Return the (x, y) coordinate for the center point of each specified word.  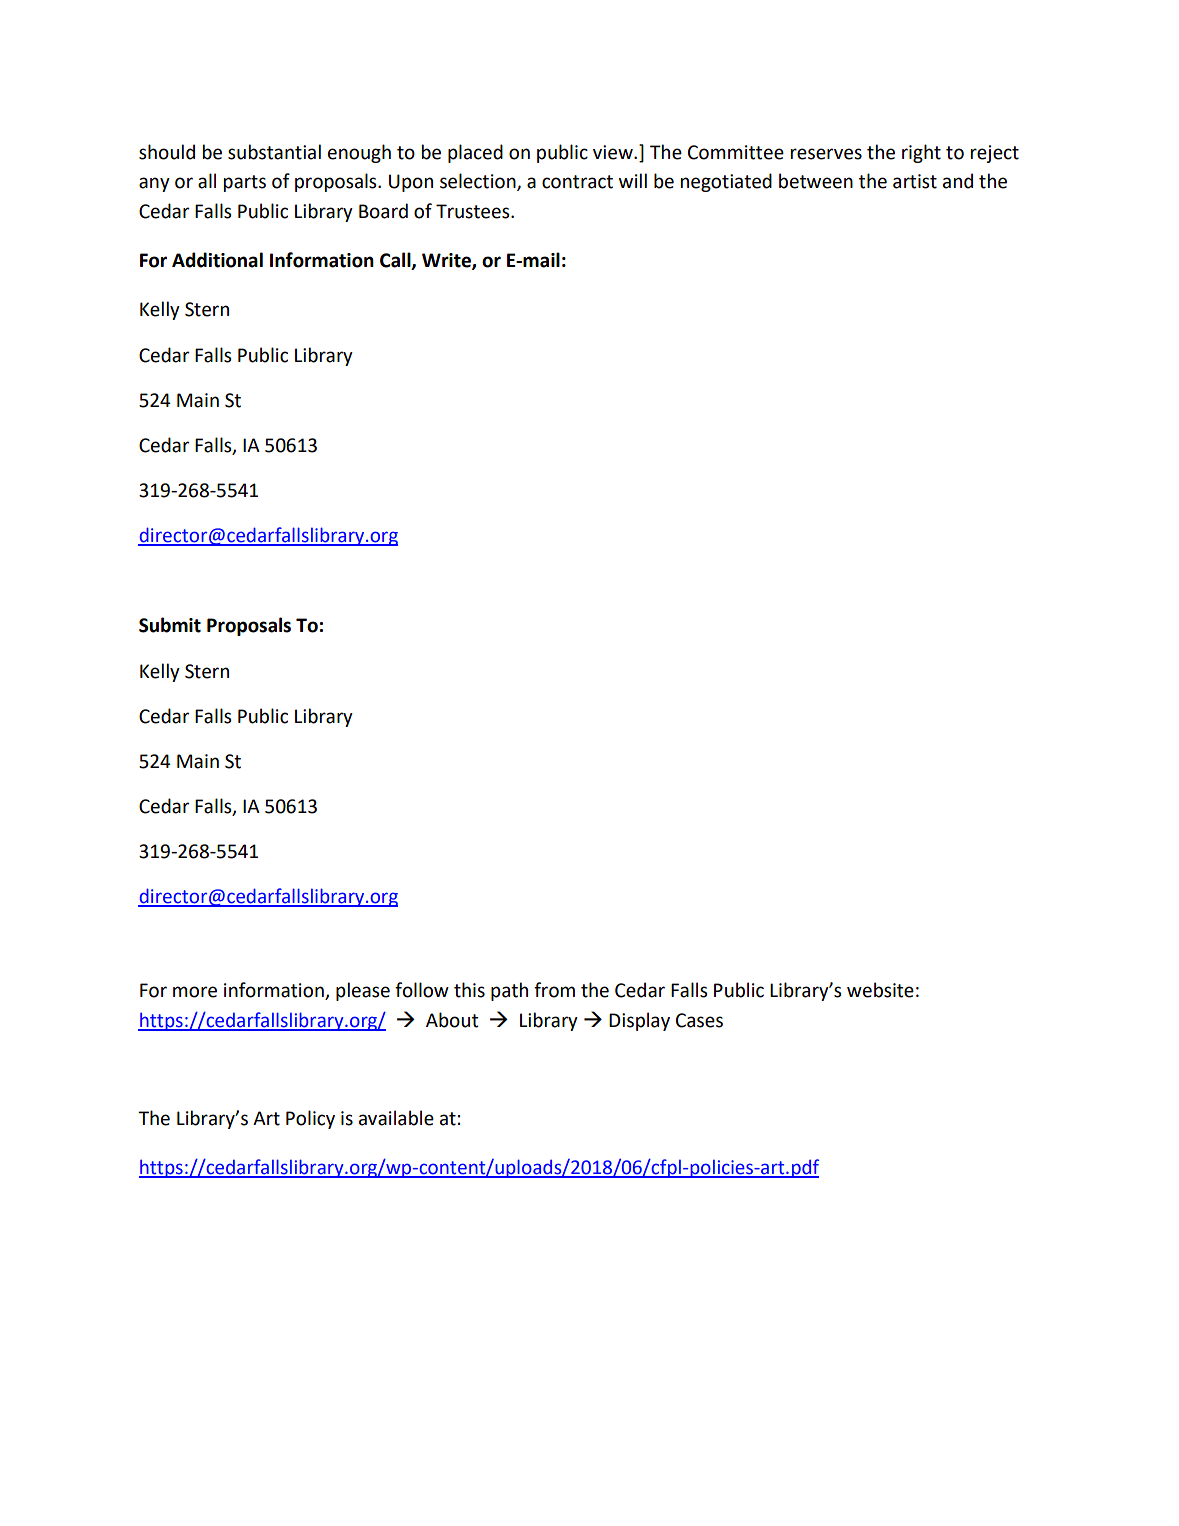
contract (577, 182)
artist (915, 181)
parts (245, 183)
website (880, 990)
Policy (310, 1119)
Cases (699, 1020)
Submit (170, 625)
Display (639, 1021)
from (554, 990)
